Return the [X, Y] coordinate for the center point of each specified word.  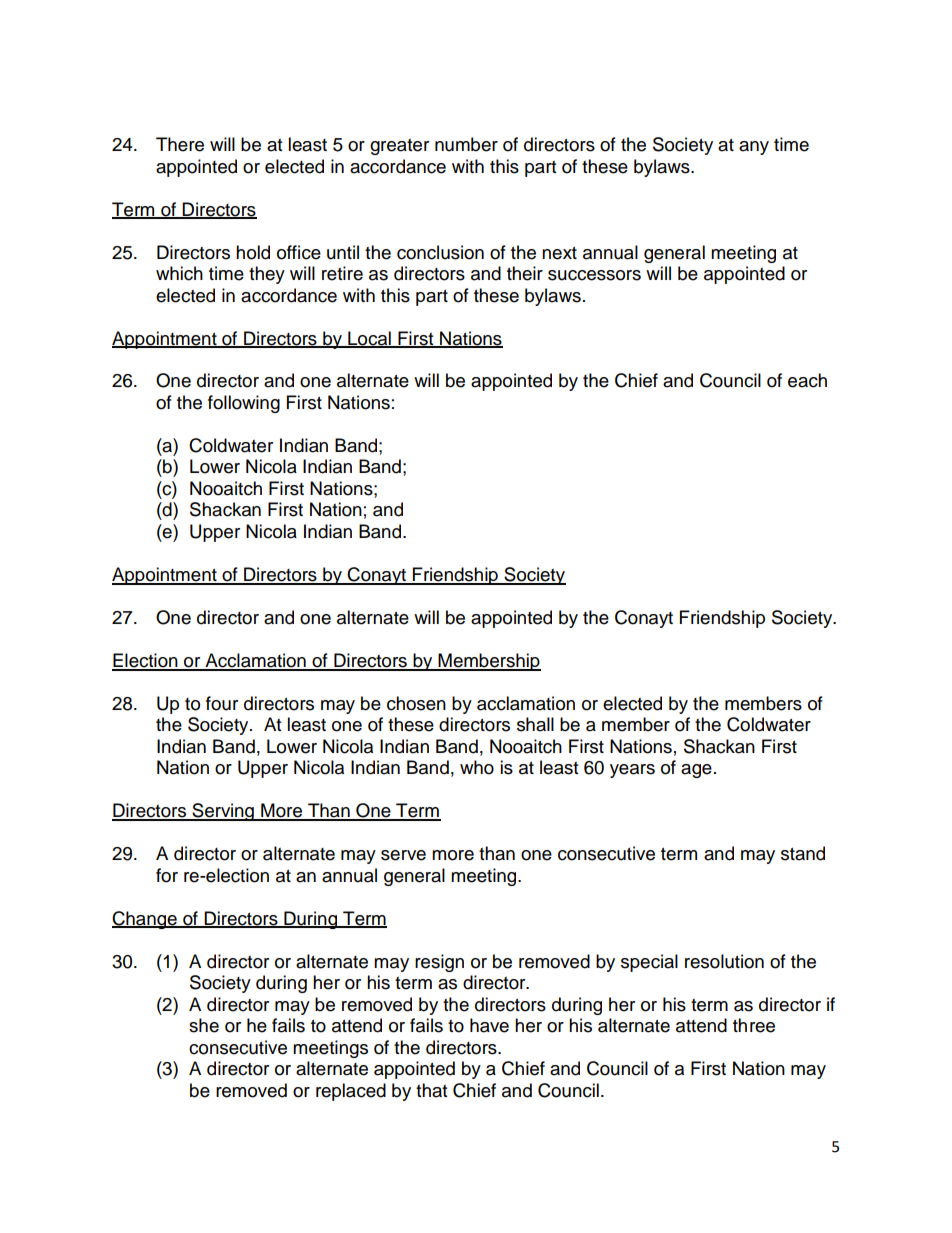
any [754, 148]
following [244, 404]
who [477, 767]
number [466, 144]
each [807, 380]
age [696, 771]
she [204, 1025]
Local [369, 339]
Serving [223, 812]
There [180, 144]
